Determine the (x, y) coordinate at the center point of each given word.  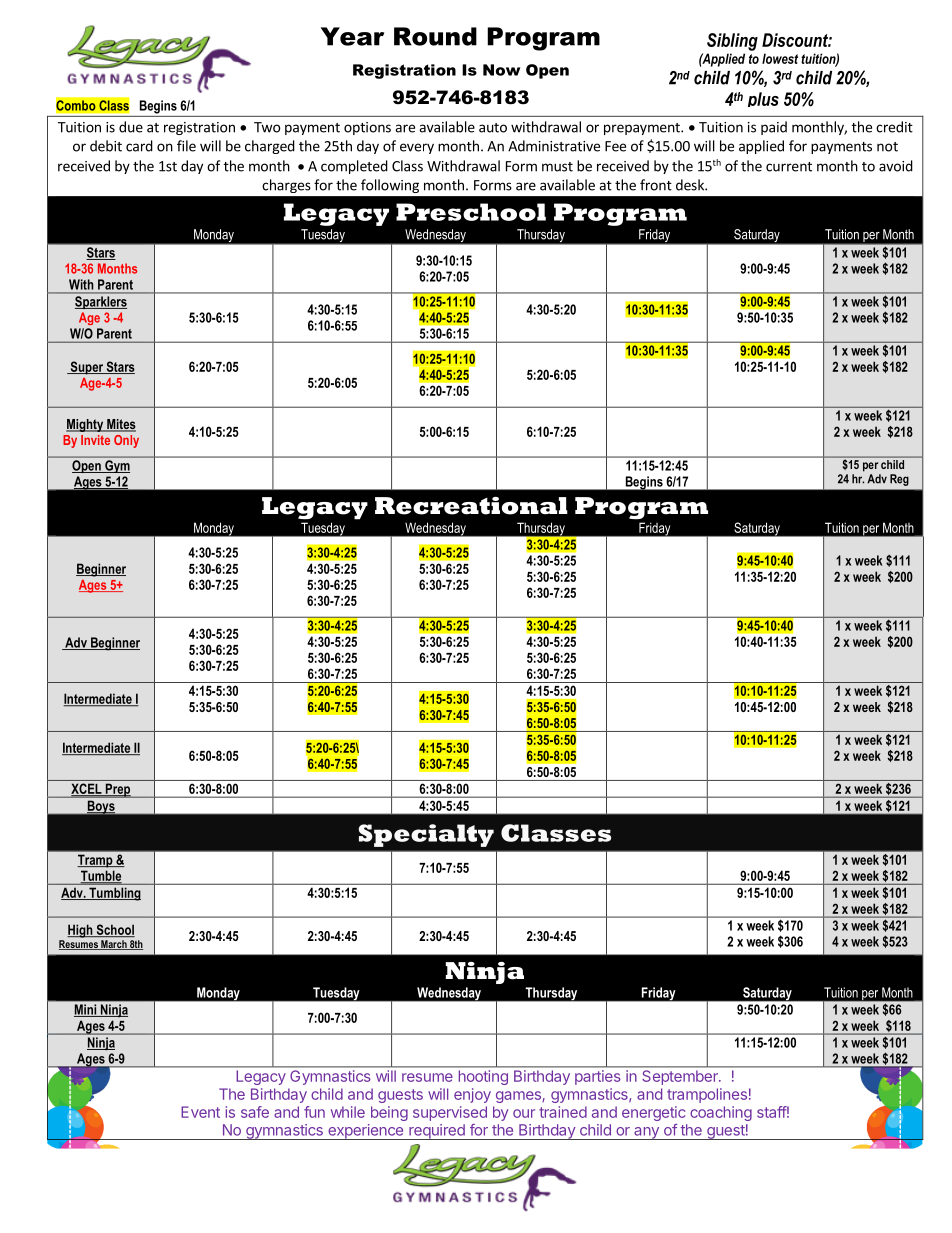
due (131, 127)
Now (501, 70)
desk (691, 185)
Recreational (471, 506)
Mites (120, 425)
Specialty (426, 835)
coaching (721, 1113)
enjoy (472, 1095)
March (114, 945)
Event (200, 1112)
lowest (780, 58)
